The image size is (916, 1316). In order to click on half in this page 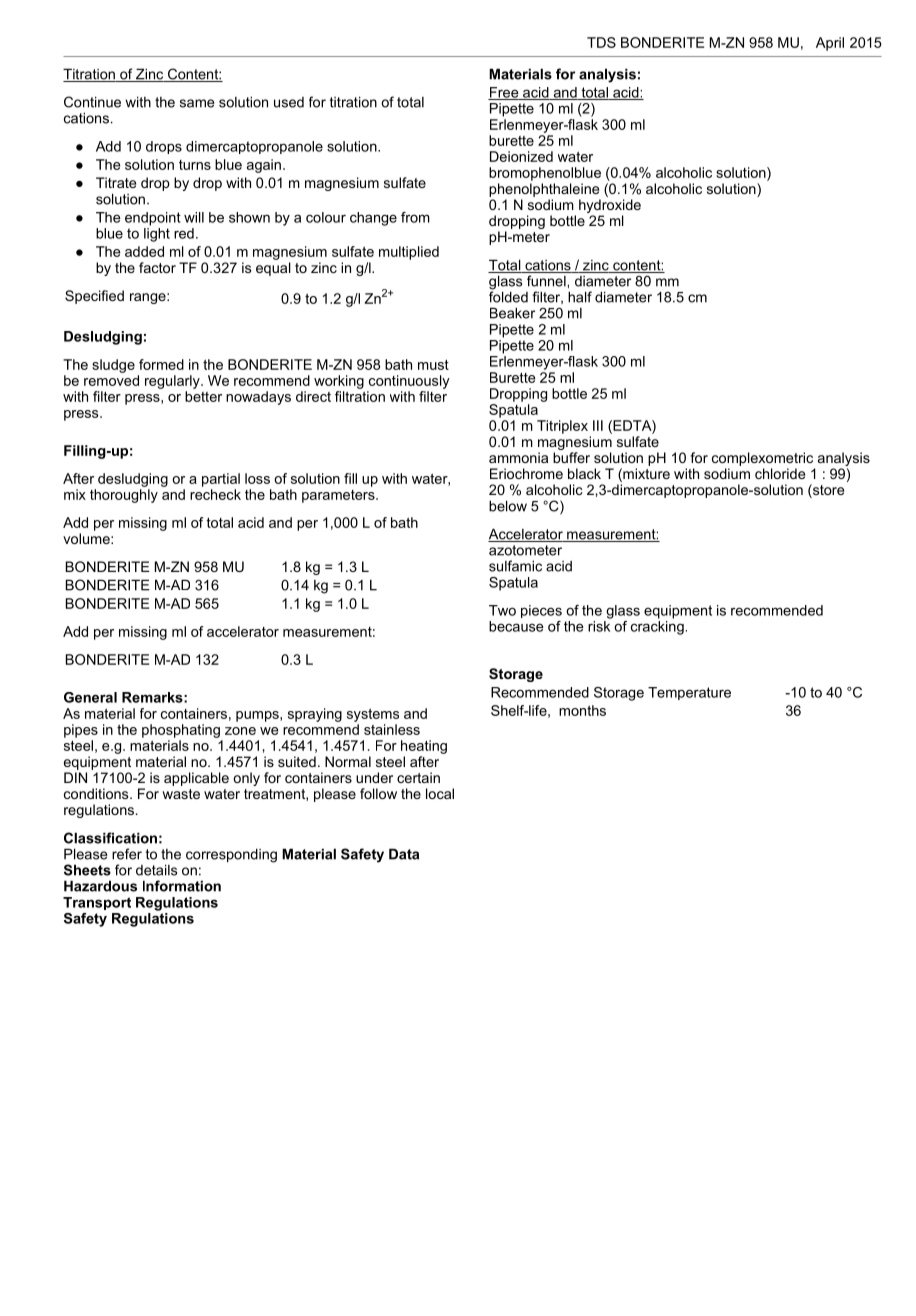, I will do `click(580, 297)`.
